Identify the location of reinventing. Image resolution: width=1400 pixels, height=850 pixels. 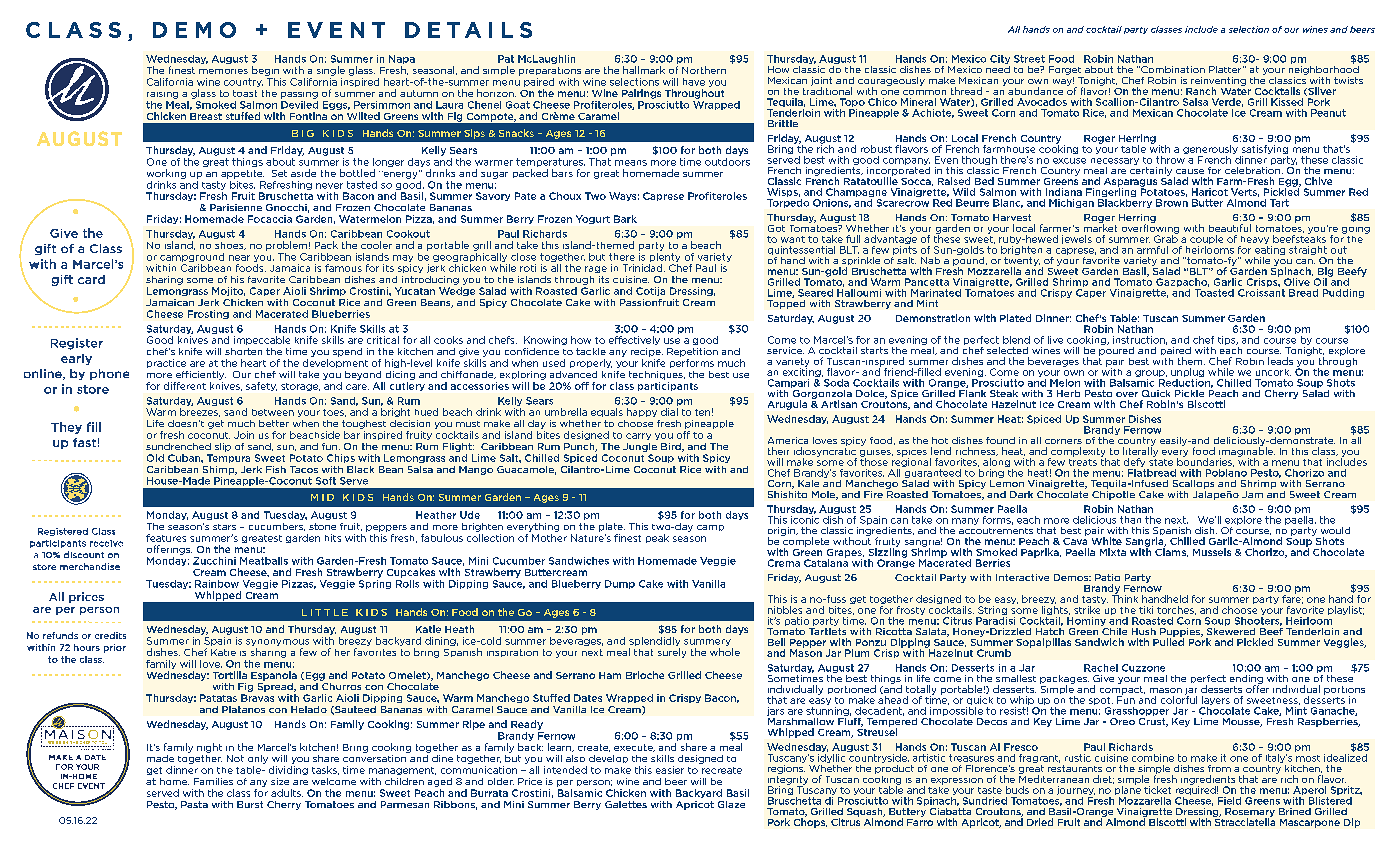
(1218, 82).
